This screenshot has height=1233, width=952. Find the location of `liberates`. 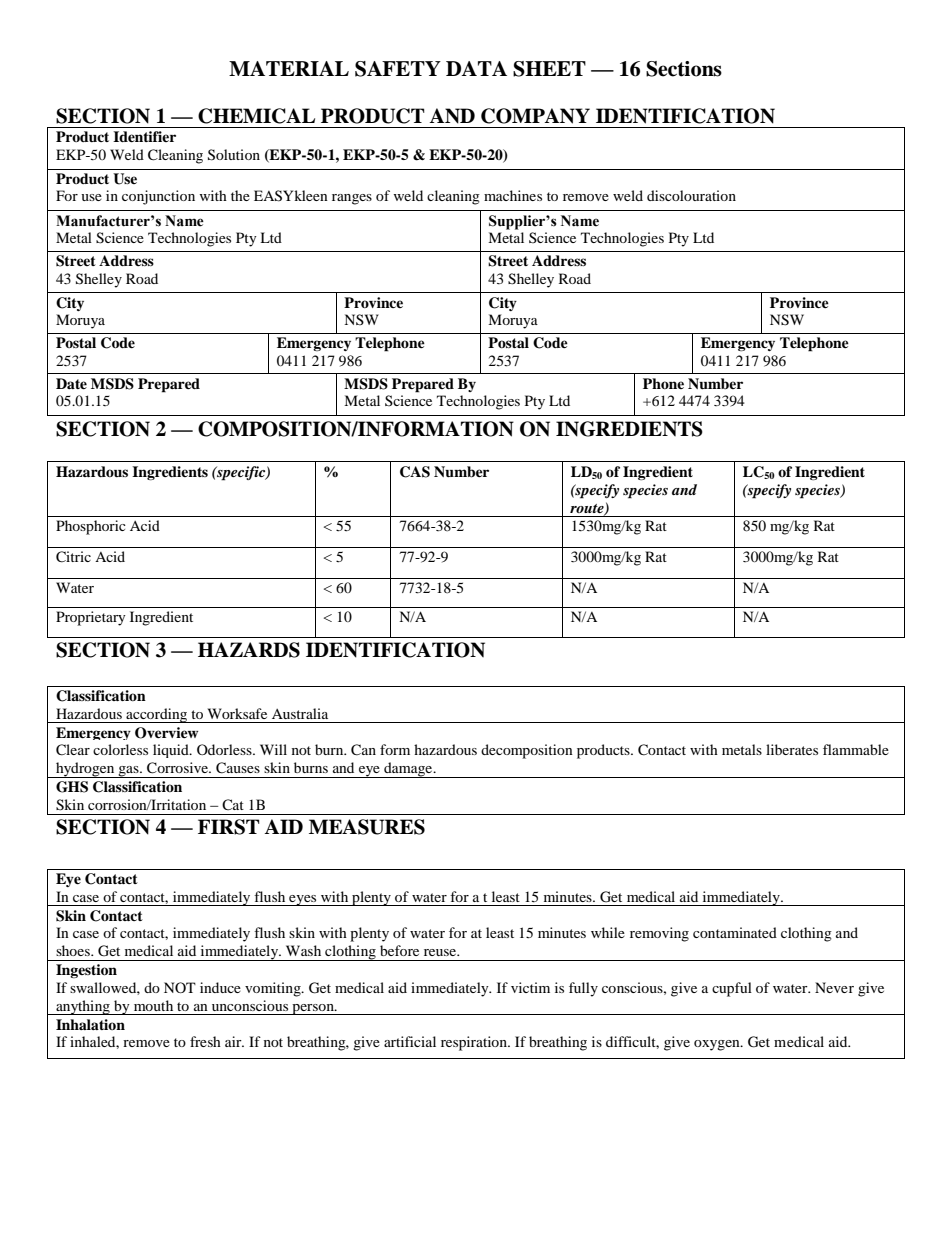

liberates is located at coordinates (792, 749).
